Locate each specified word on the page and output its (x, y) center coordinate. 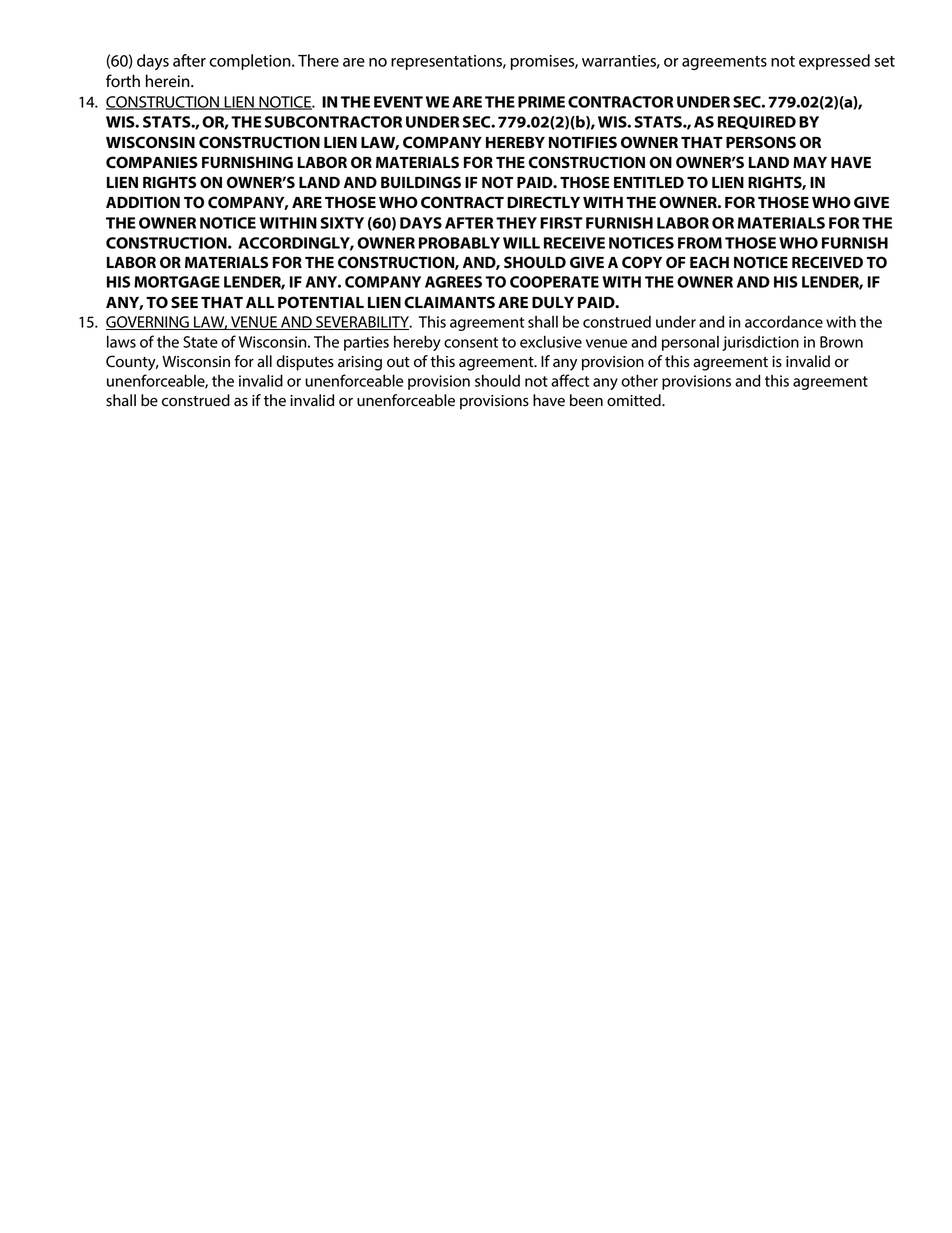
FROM (700, 243)
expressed (834, 62)
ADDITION (143, 202)
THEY (516, 223)
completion (251, 62)
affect (570, 380)
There (318, 60)
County (132, 363)
